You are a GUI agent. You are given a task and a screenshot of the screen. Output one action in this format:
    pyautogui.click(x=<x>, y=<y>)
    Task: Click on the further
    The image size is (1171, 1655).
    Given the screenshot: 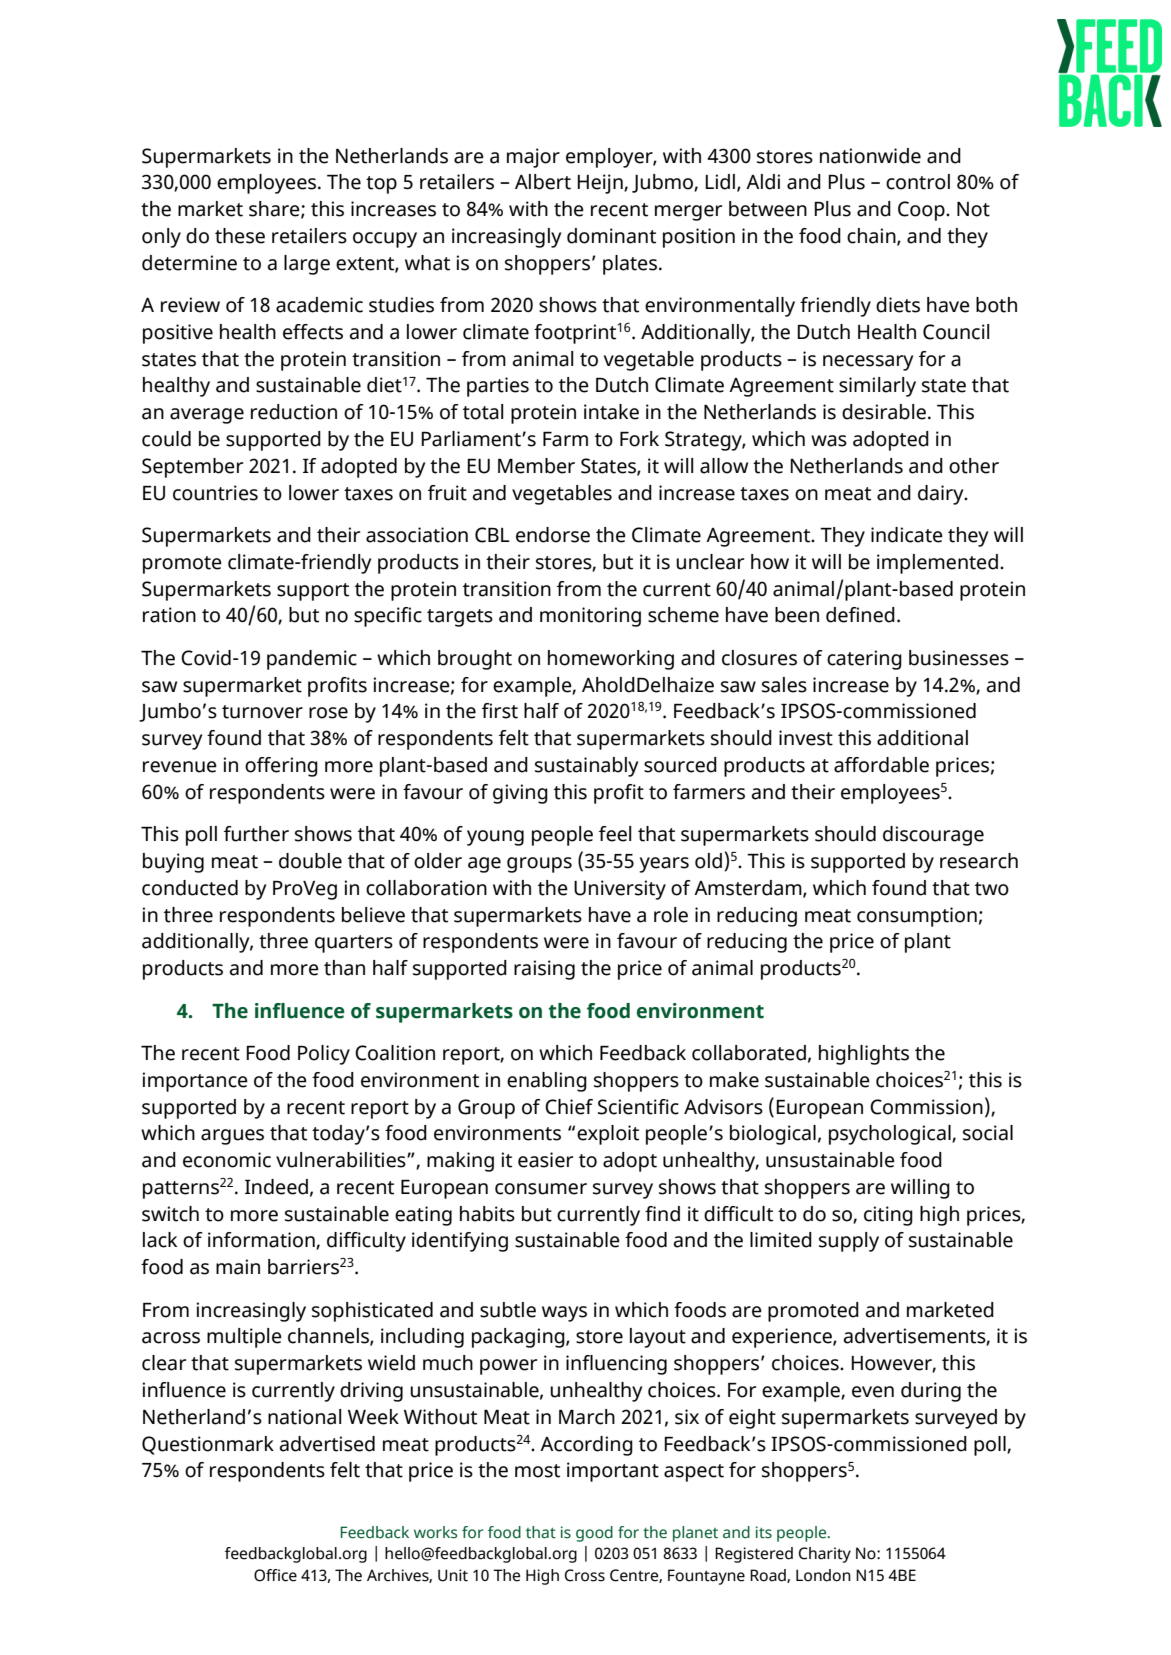 What is the action you would take?
    pyautogui.click(x=256, y=834)
